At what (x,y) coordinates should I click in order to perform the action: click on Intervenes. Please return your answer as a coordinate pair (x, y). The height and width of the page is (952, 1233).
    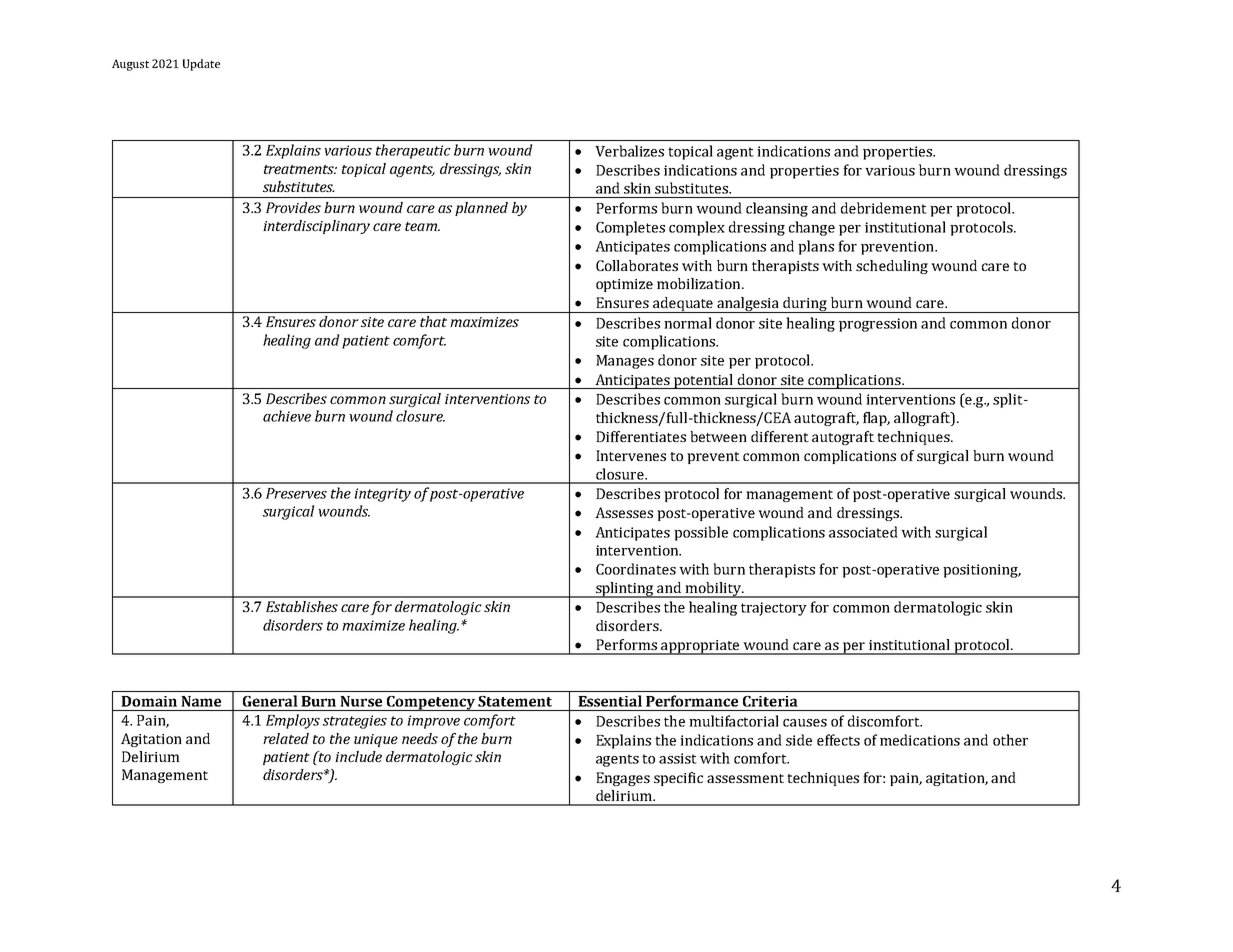
    Looking at the image, I should click on (631, 455).
